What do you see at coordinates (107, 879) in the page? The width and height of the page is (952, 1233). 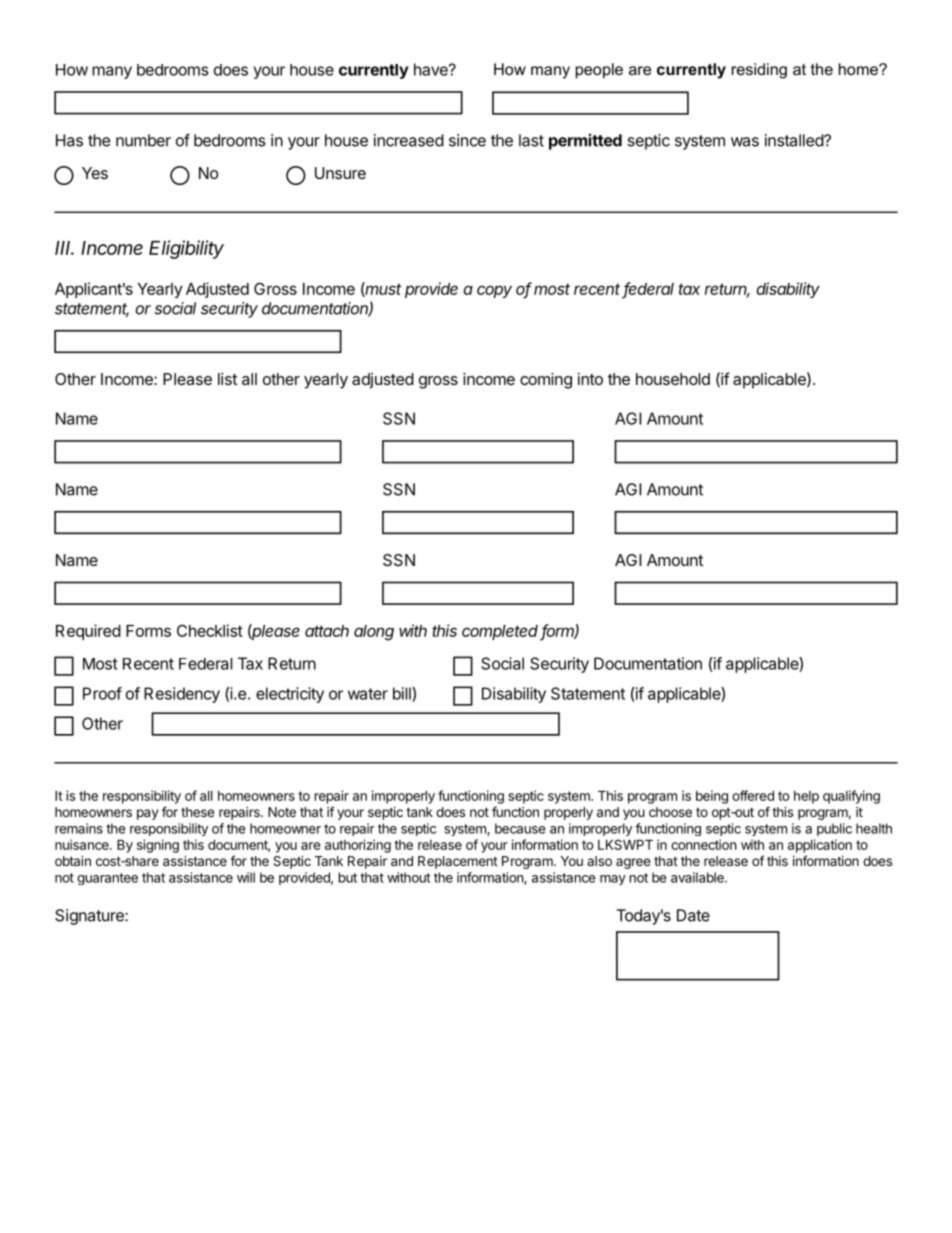 I see `guarantee` at bounding box center [107, 879].
